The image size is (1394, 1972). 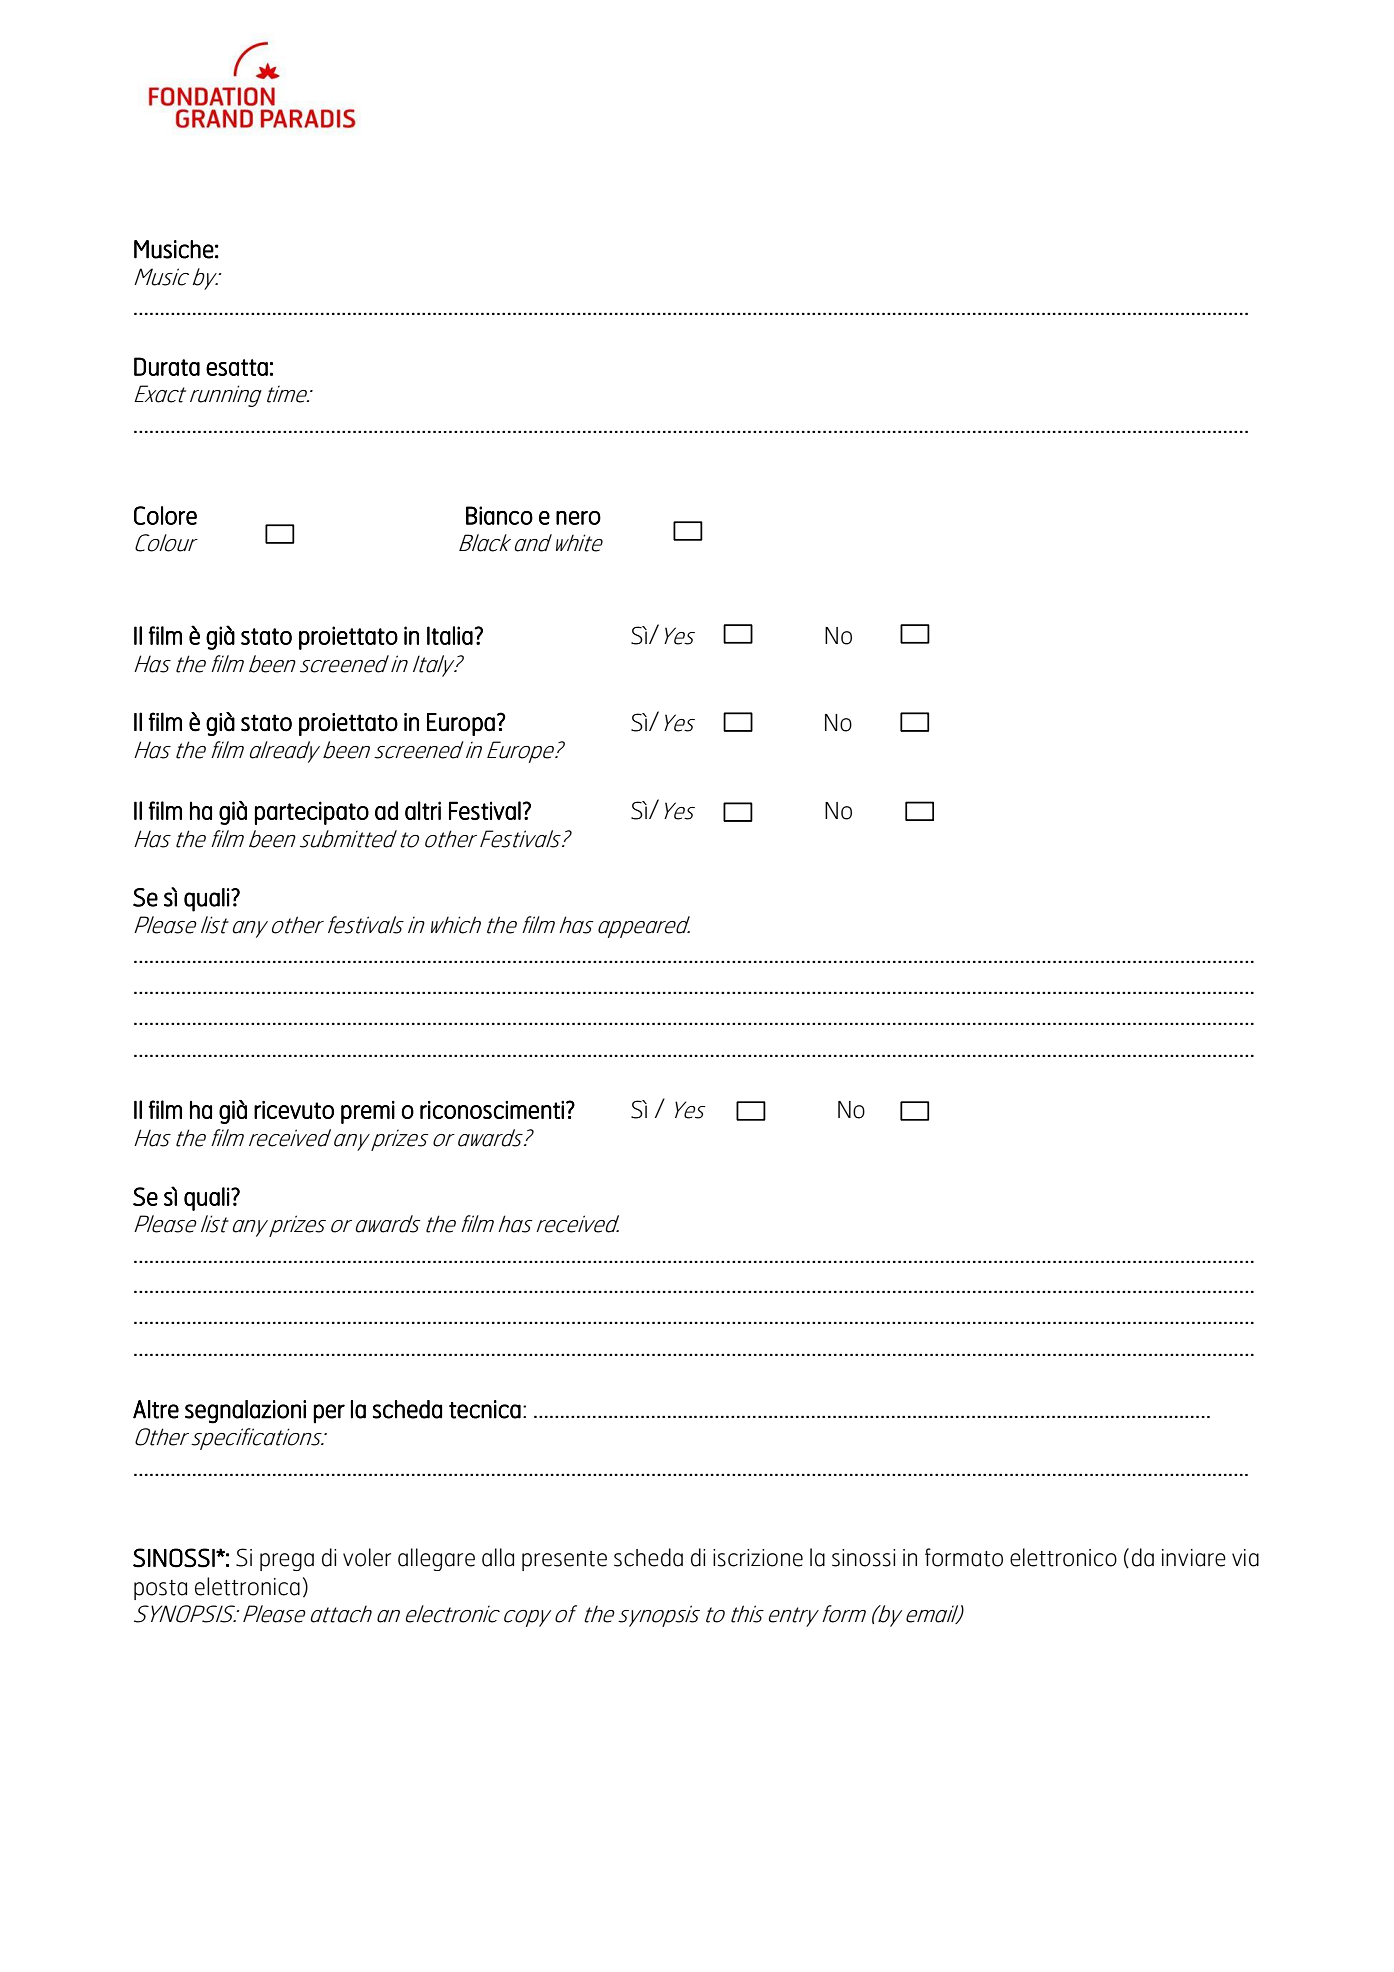 I want to click on Europa, so click(x=461, y=724).
